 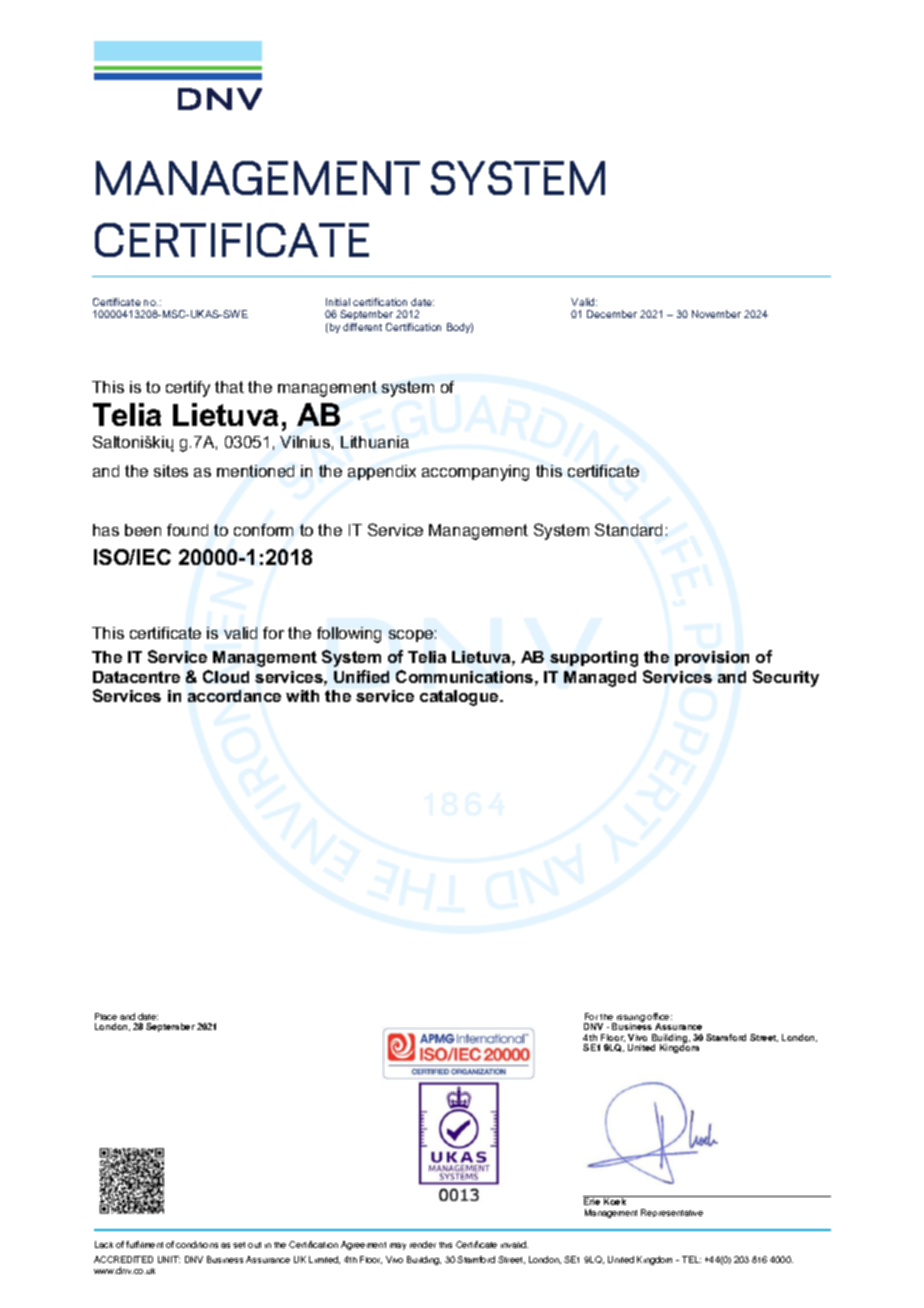 What do you see at coordinates (593, 1200) in the screenshot?
I see `Erie` at bounding box center [593, 1200].
